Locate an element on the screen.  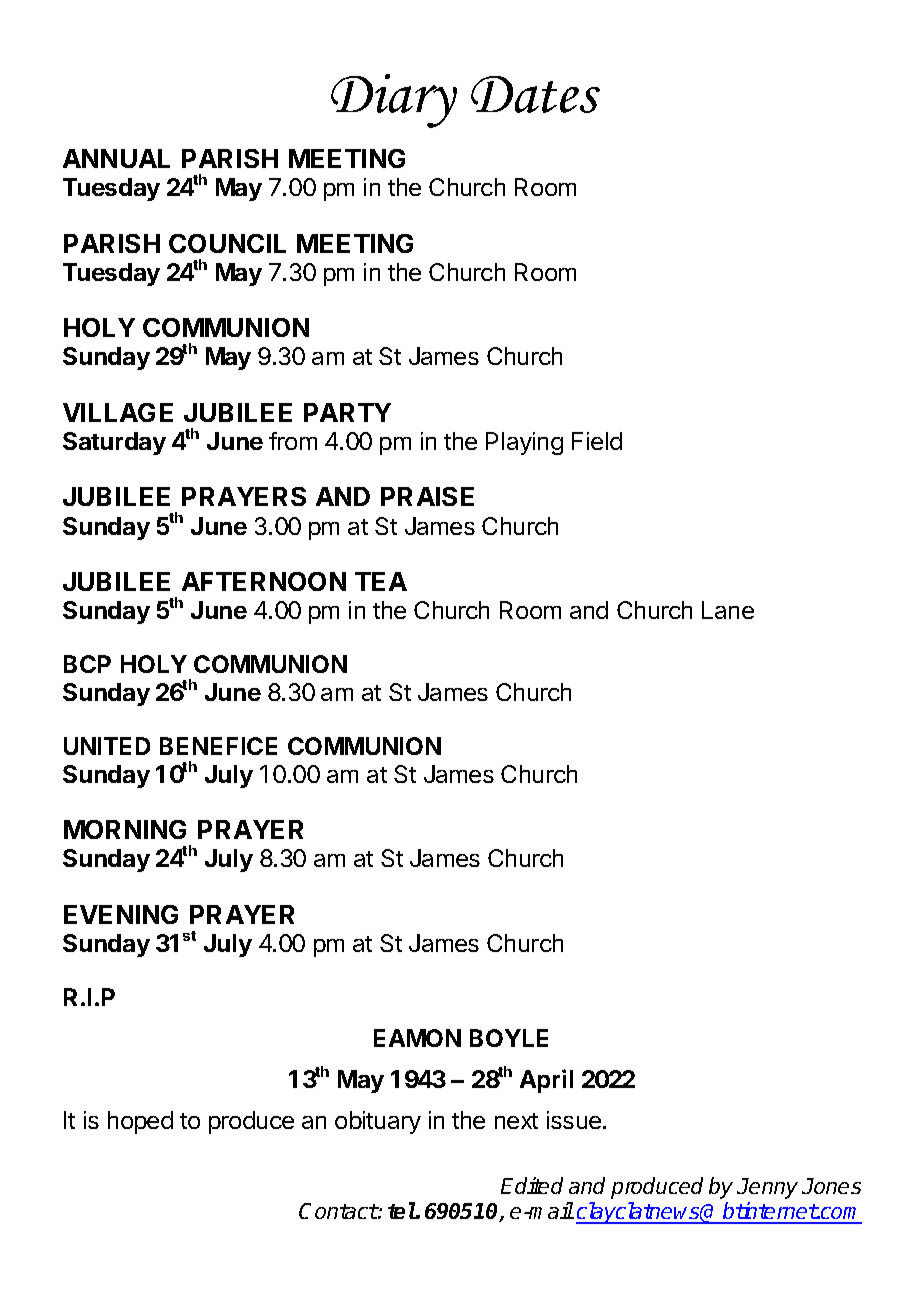
hoped is located at coordinates (140, 1122).
